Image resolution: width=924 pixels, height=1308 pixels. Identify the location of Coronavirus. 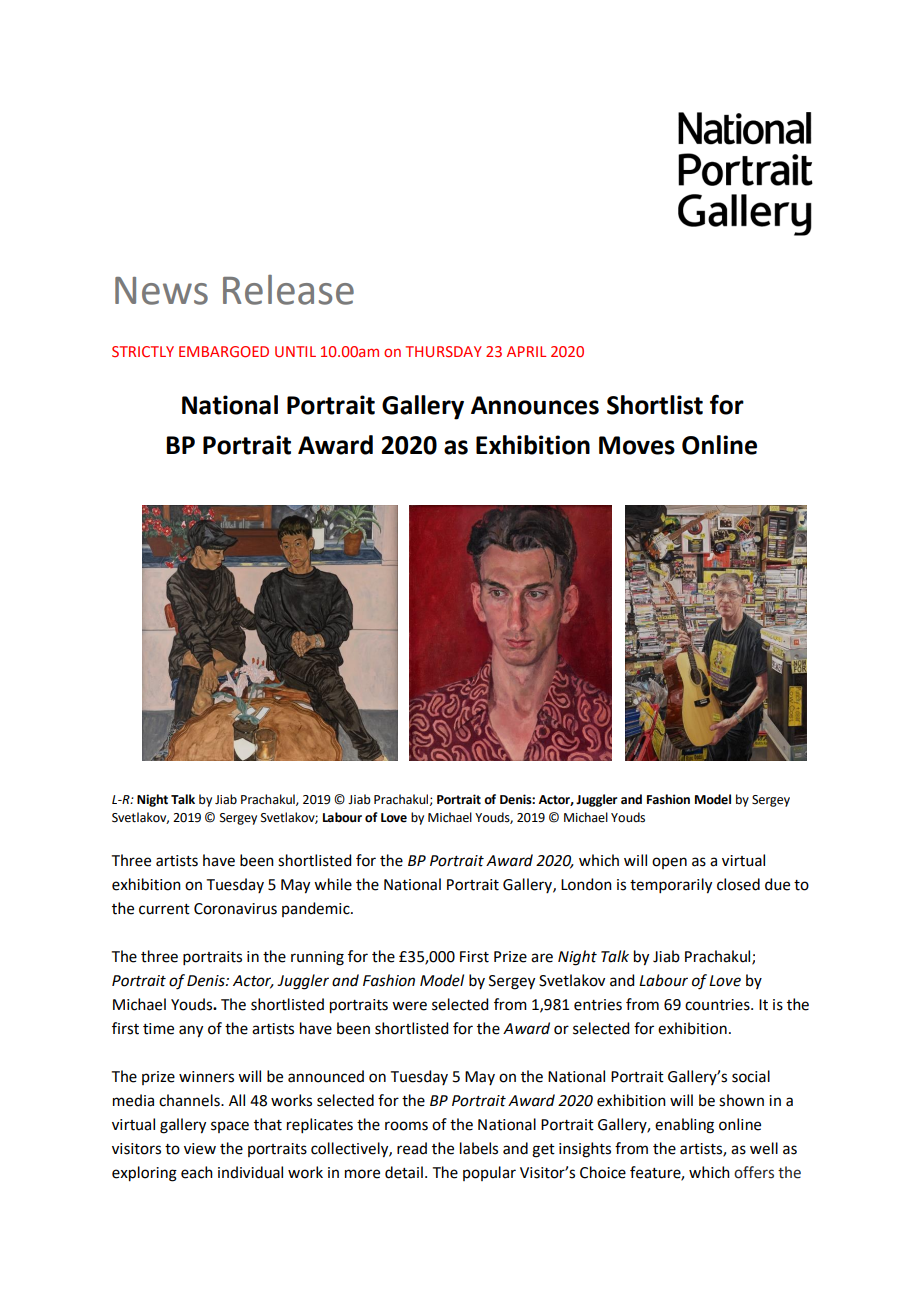
(235, 909).
